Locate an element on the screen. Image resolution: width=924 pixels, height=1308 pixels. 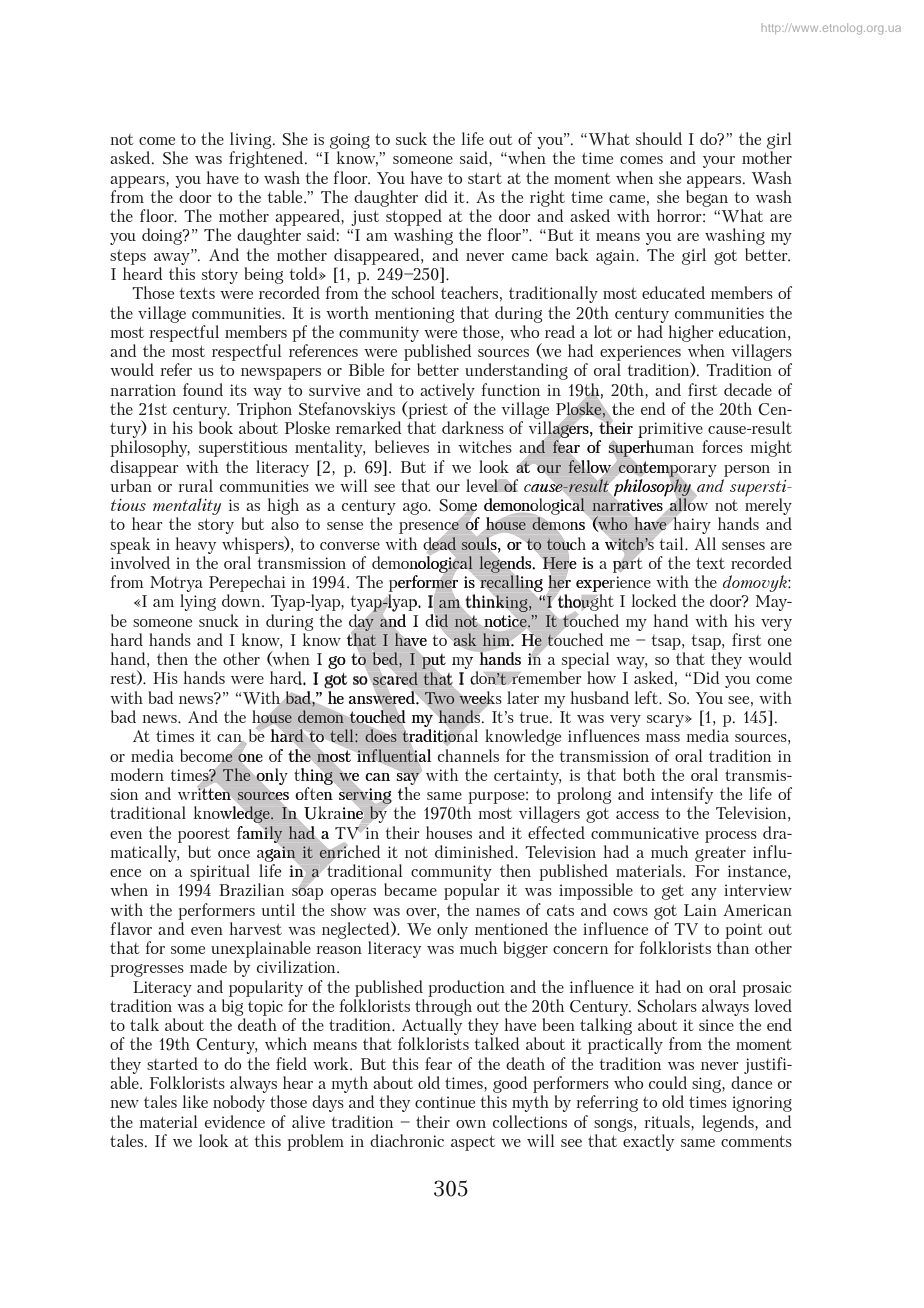
lot is located at coordinates (603, 331).
